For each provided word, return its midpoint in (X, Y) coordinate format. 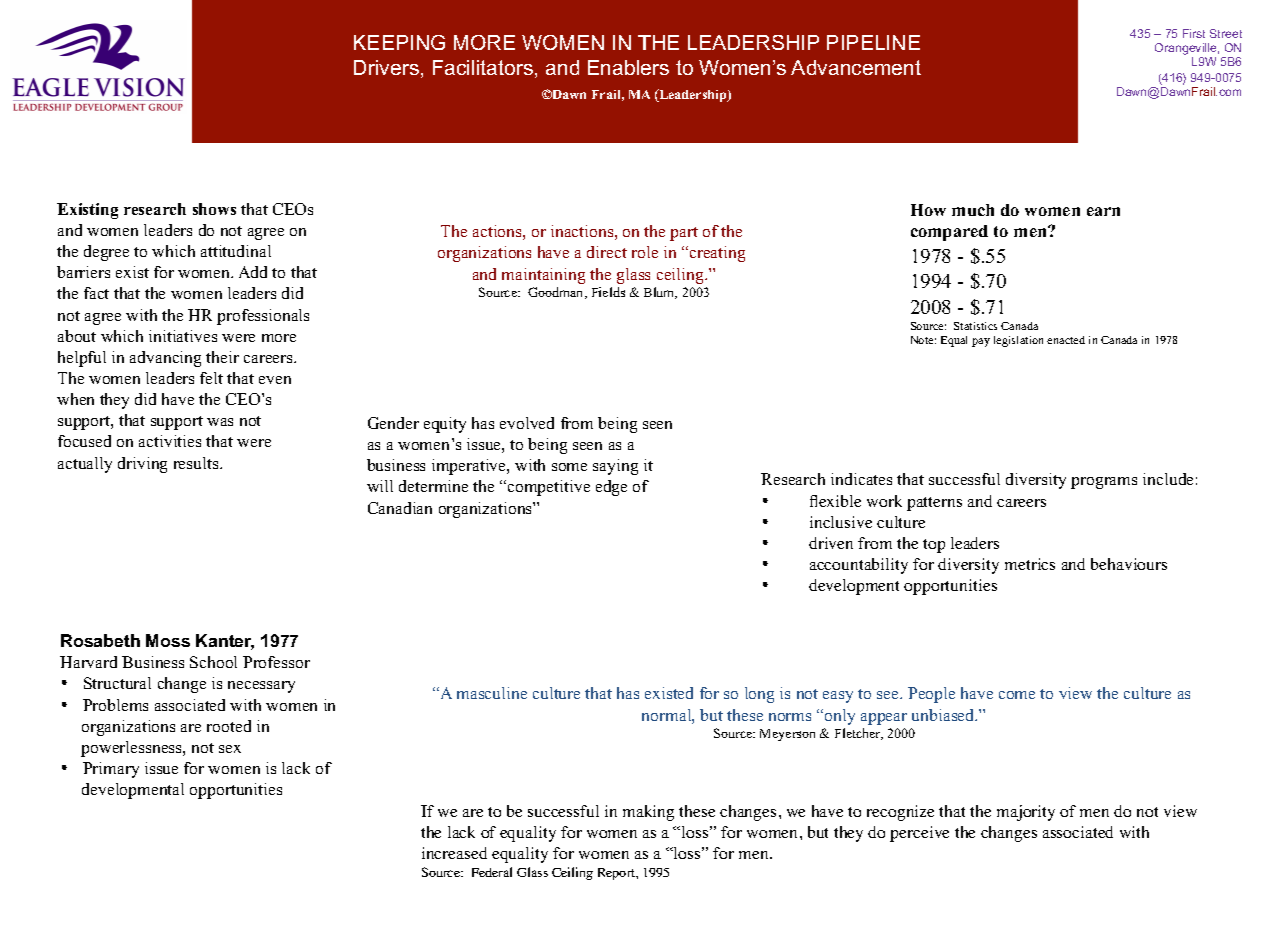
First (1194, 33)
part (684, 234)
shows (214, 209)
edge (611, 488)
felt (211, 378)
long (759, 695)
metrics (1030, 564)
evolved (527, 423)
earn (1103, 211)
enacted (1066, 340)
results (197, 463)
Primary (111, 770)
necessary (261, 687)
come (1017, 695)
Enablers (628, 67)
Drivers (386, 67)
